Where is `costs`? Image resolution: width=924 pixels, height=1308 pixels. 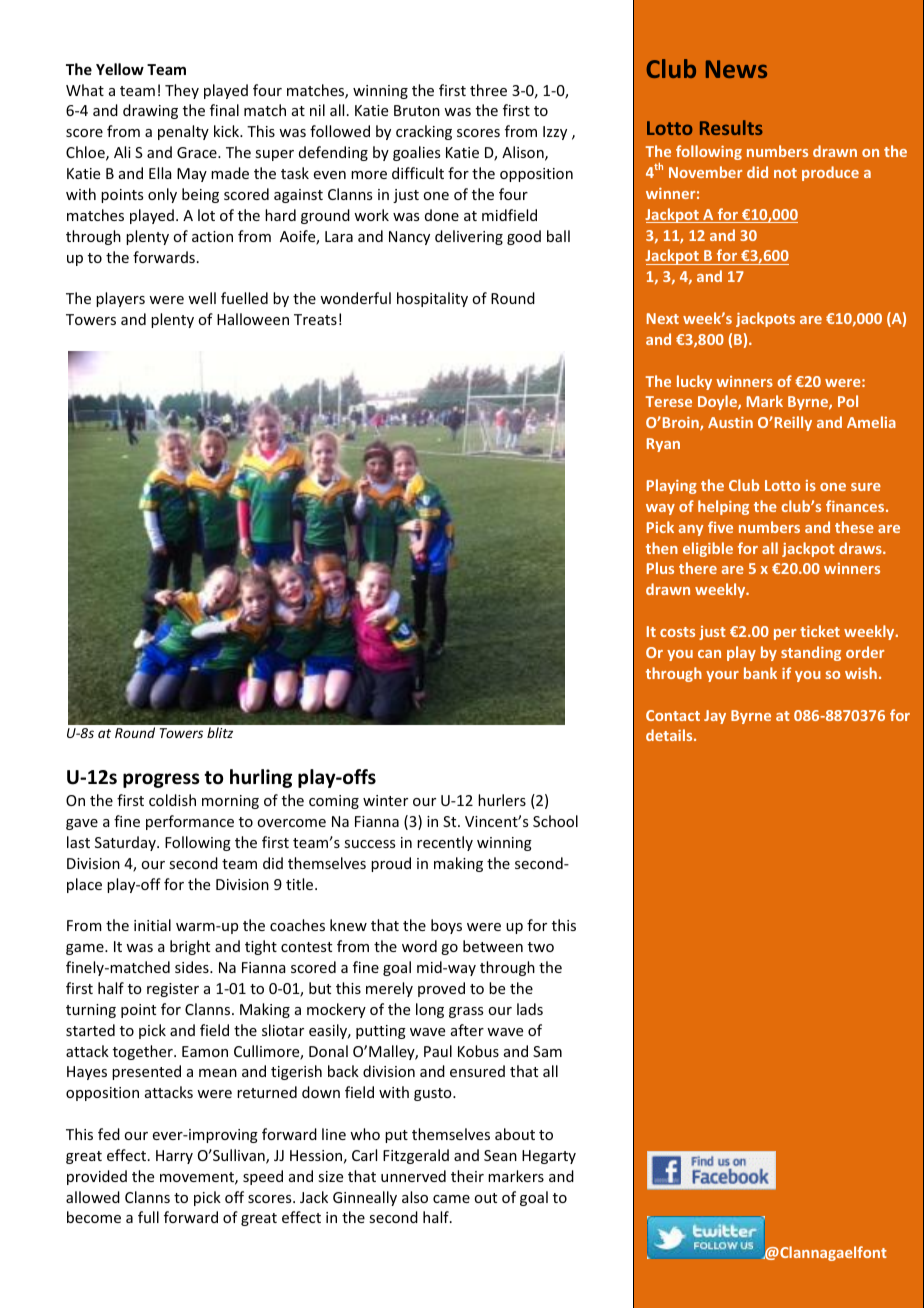 costs is located at coordinates (677, 632).
